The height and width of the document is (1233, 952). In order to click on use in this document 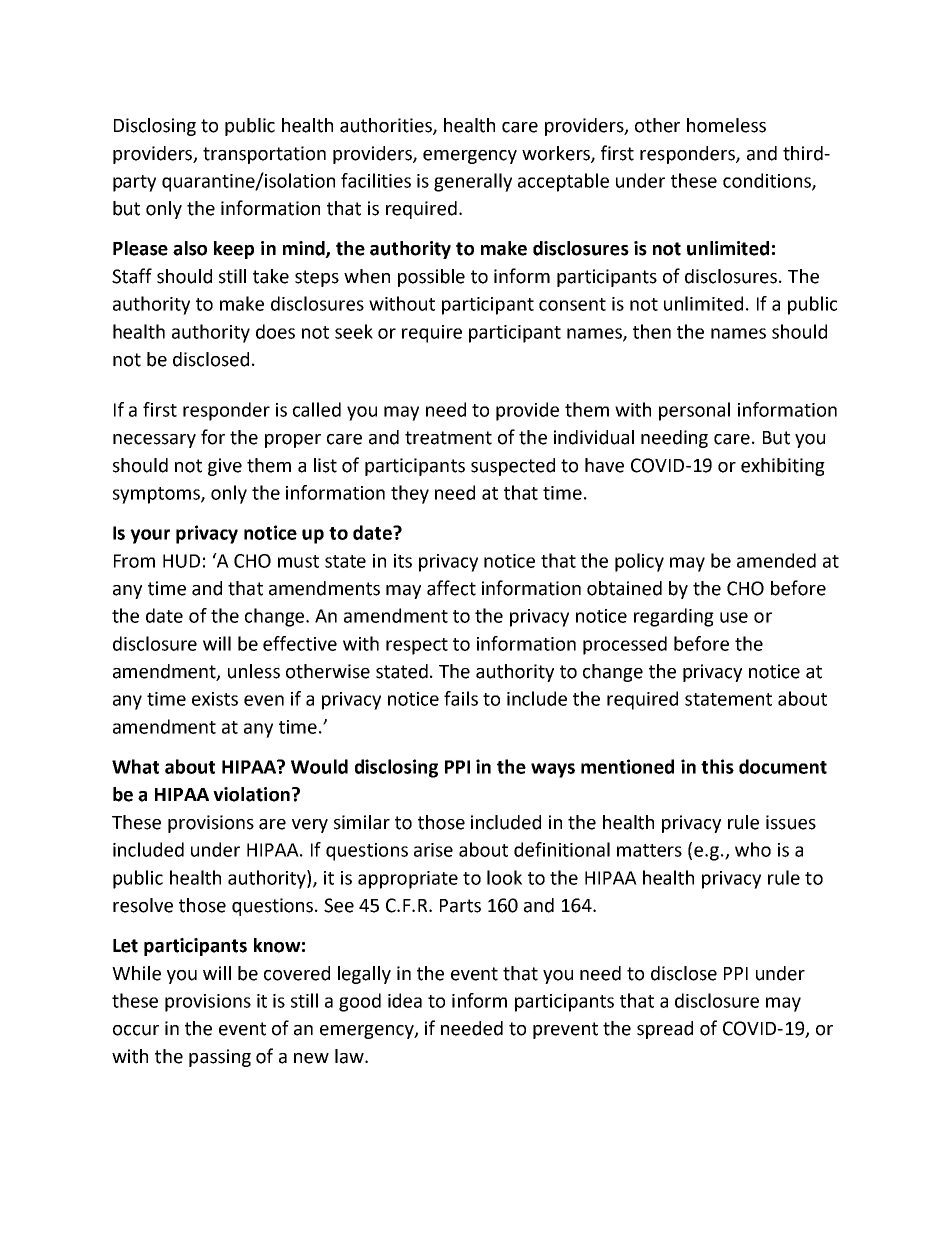, I will do `click(734, 617)`.
